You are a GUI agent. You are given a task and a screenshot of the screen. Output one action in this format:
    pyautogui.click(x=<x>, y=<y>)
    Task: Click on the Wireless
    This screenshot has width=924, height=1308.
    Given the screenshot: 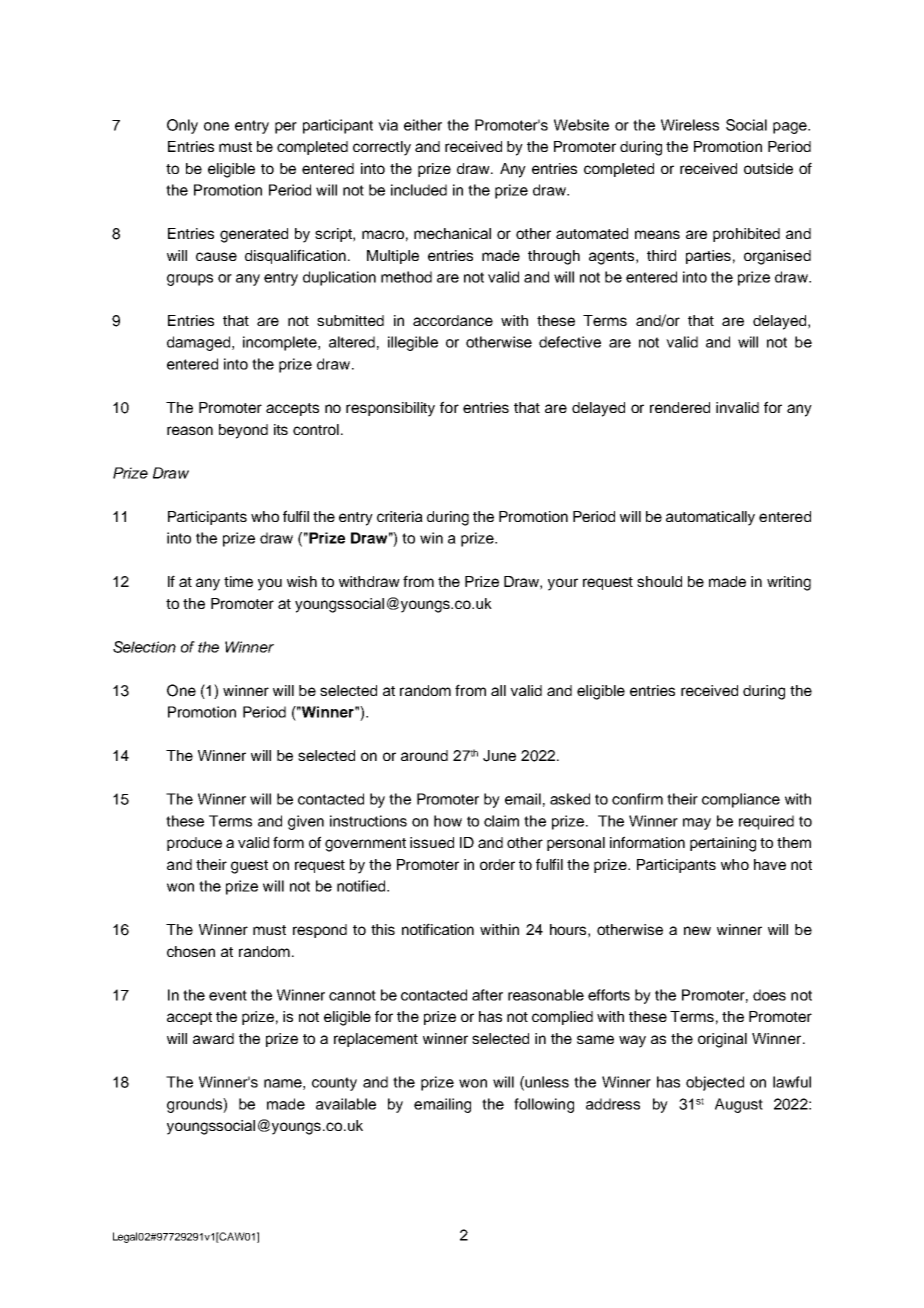 What is the action you would take?
    pyautogui.click(x=690, y=125)
